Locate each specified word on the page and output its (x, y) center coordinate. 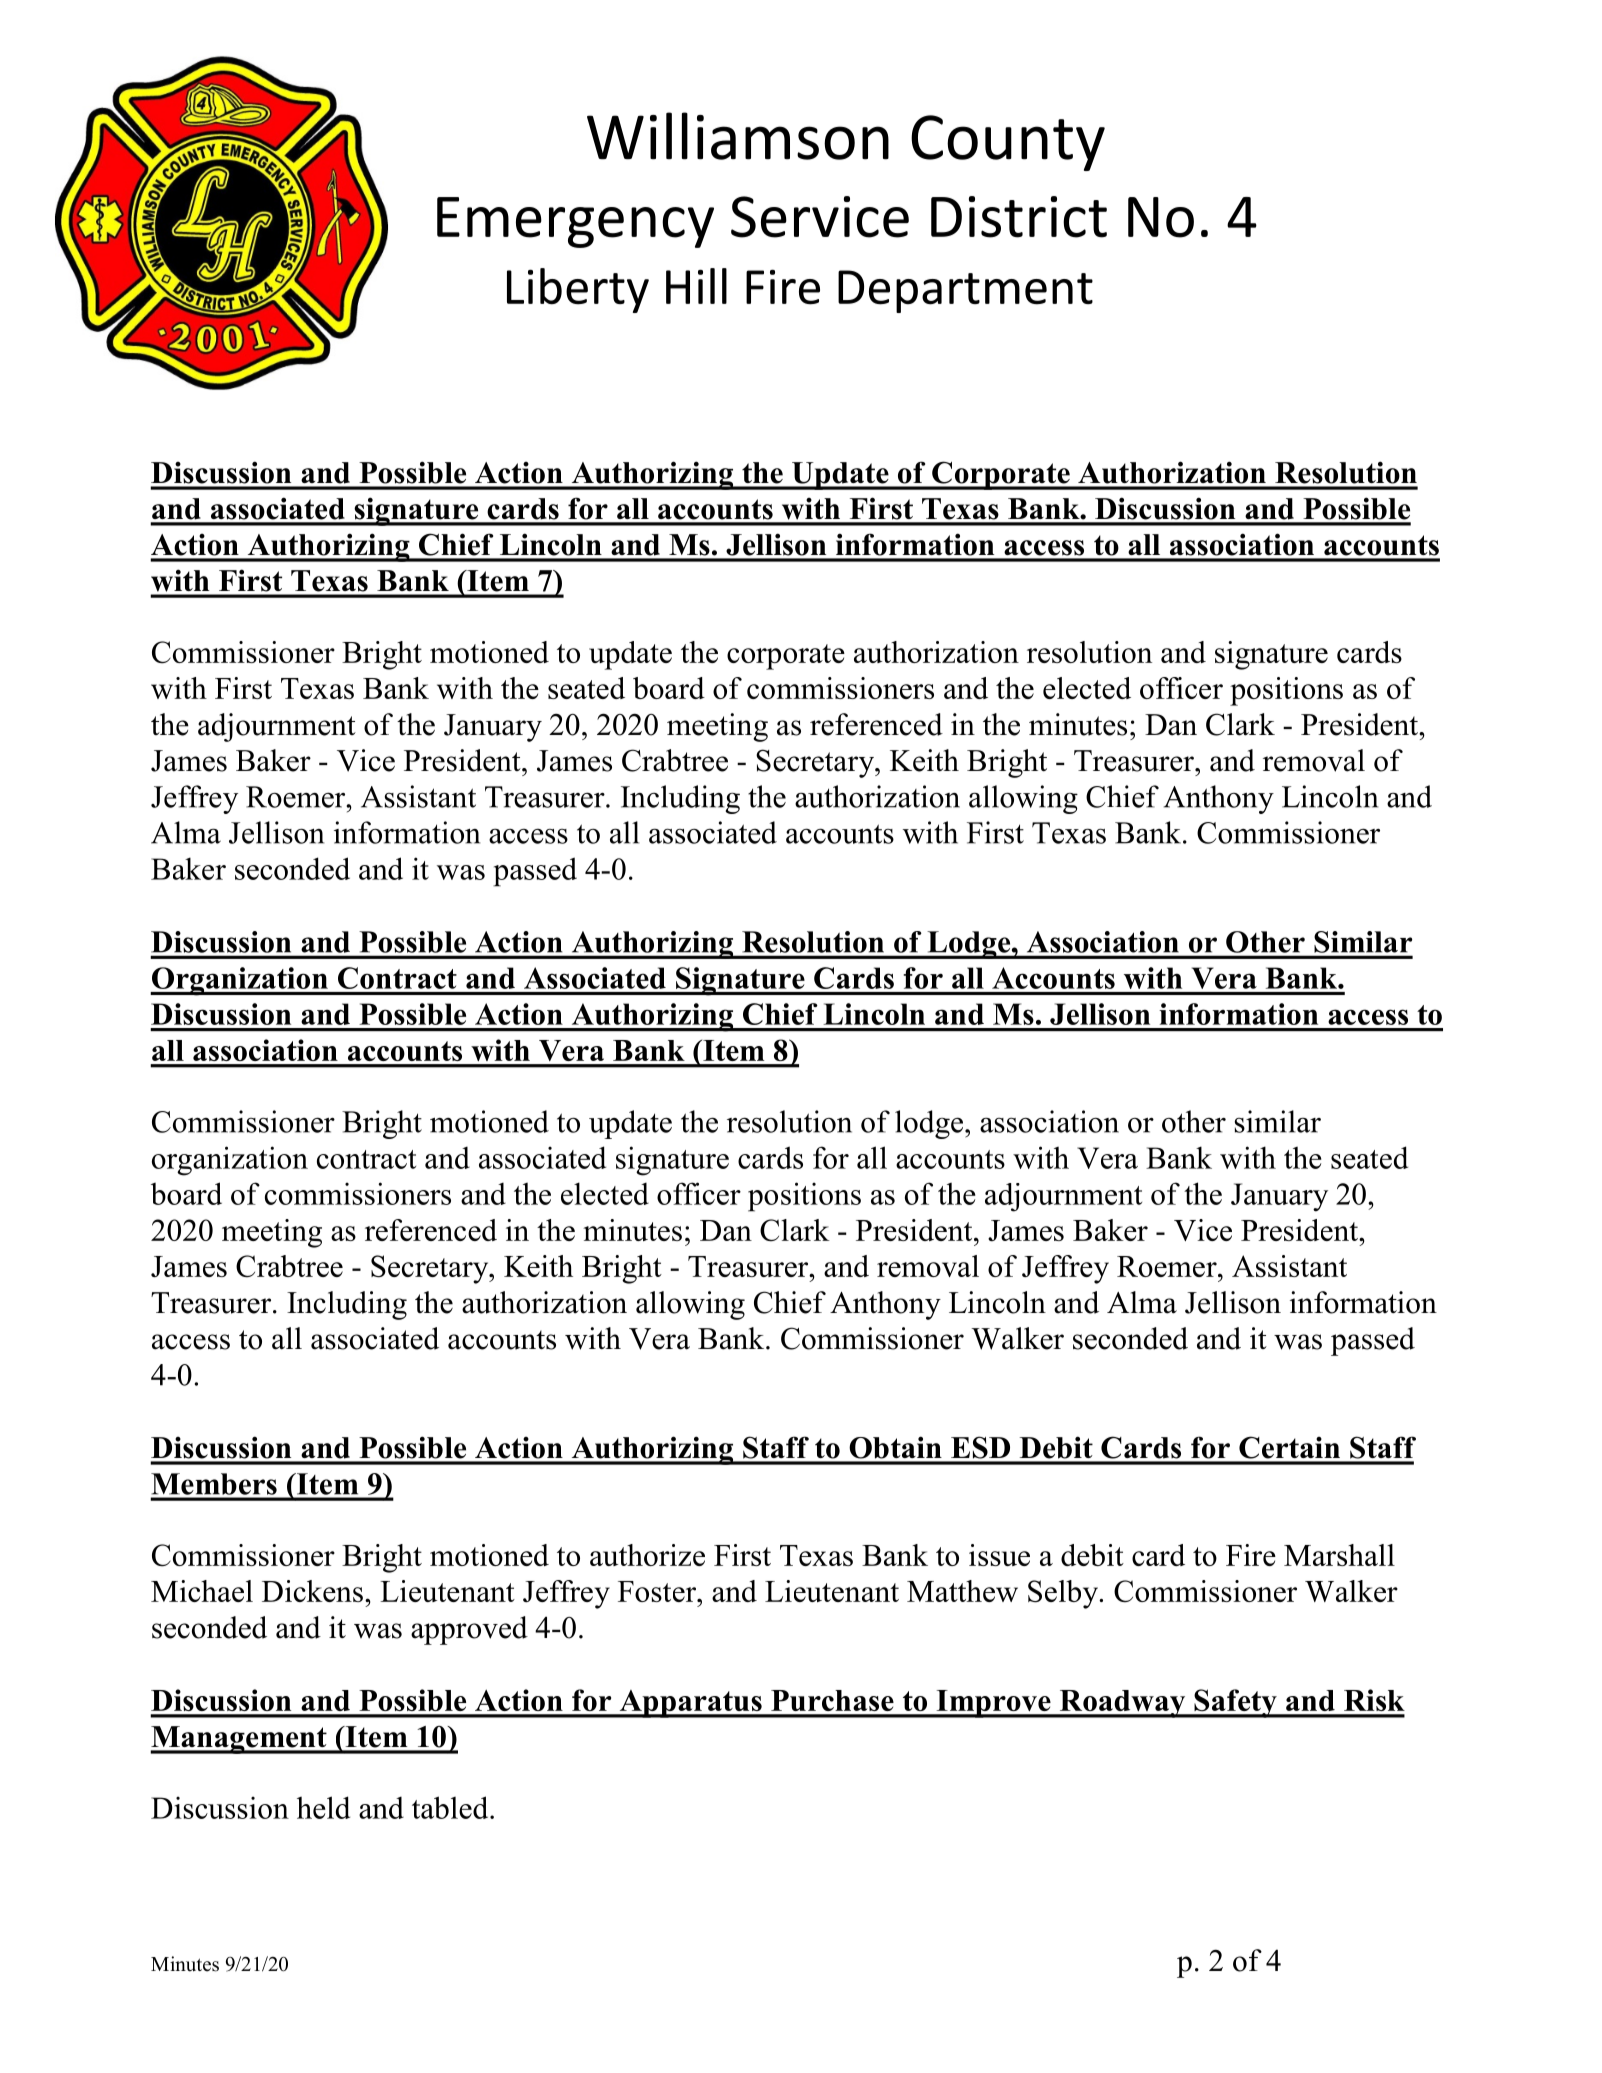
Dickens (312, 1591)
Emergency (575, 222)
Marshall (1339, 1555)
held (323, 1807)
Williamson (738, 136)
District (1019, 217)
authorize (647, 1555)
